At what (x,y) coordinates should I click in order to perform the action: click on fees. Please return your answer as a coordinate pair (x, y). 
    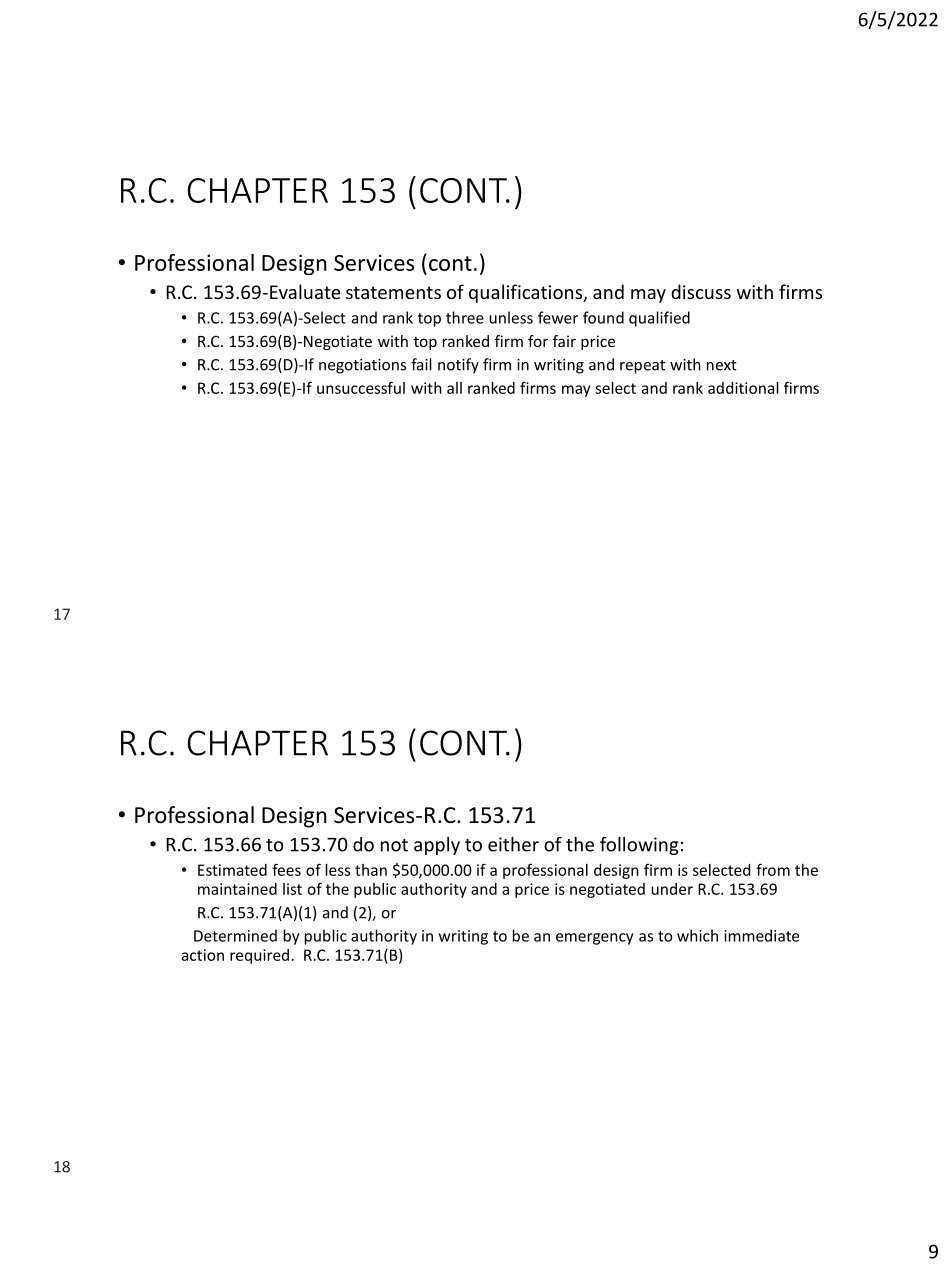
    Looking at the image, I should click on (286, 869).
